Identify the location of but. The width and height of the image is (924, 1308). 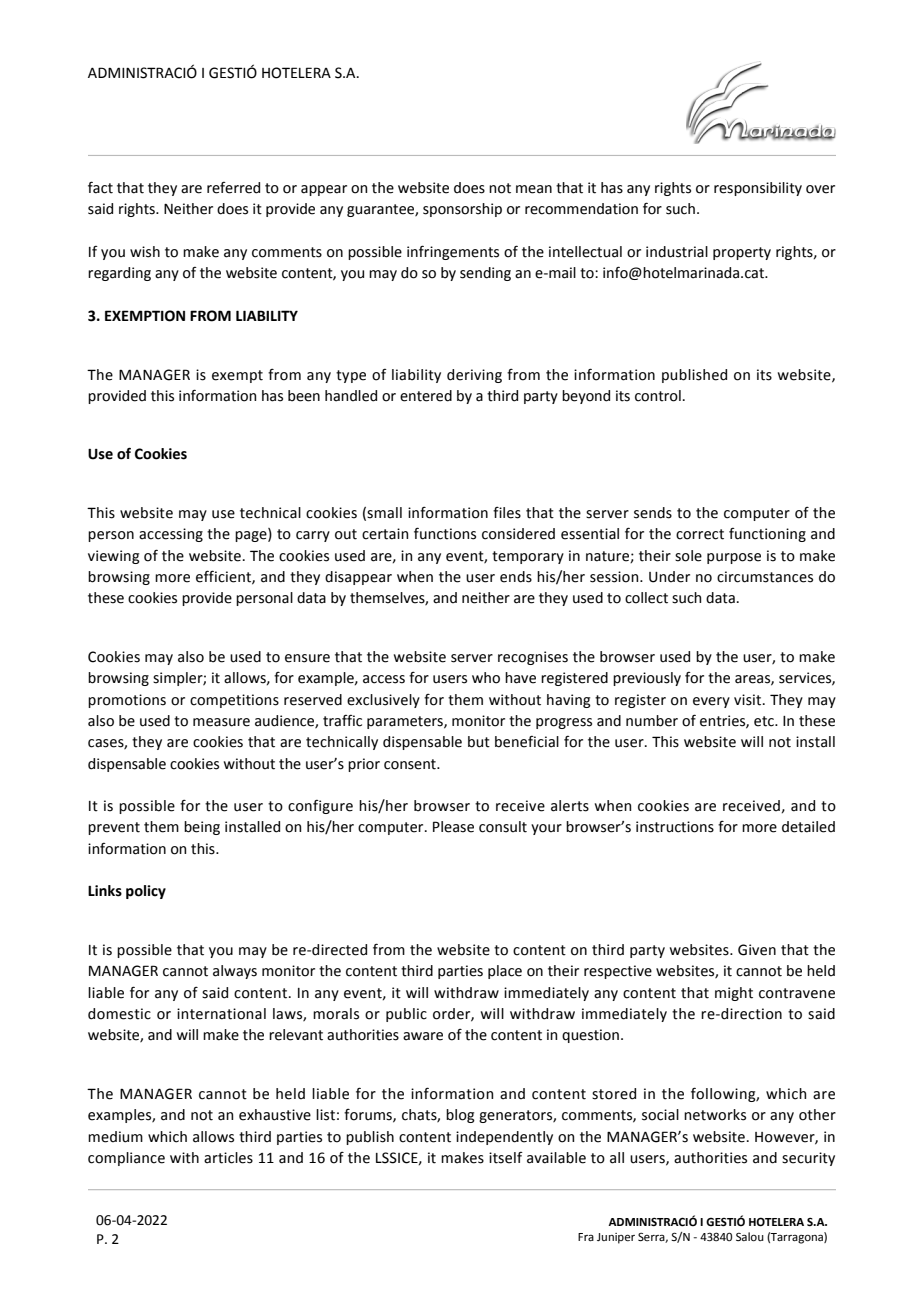
(479, 742).
